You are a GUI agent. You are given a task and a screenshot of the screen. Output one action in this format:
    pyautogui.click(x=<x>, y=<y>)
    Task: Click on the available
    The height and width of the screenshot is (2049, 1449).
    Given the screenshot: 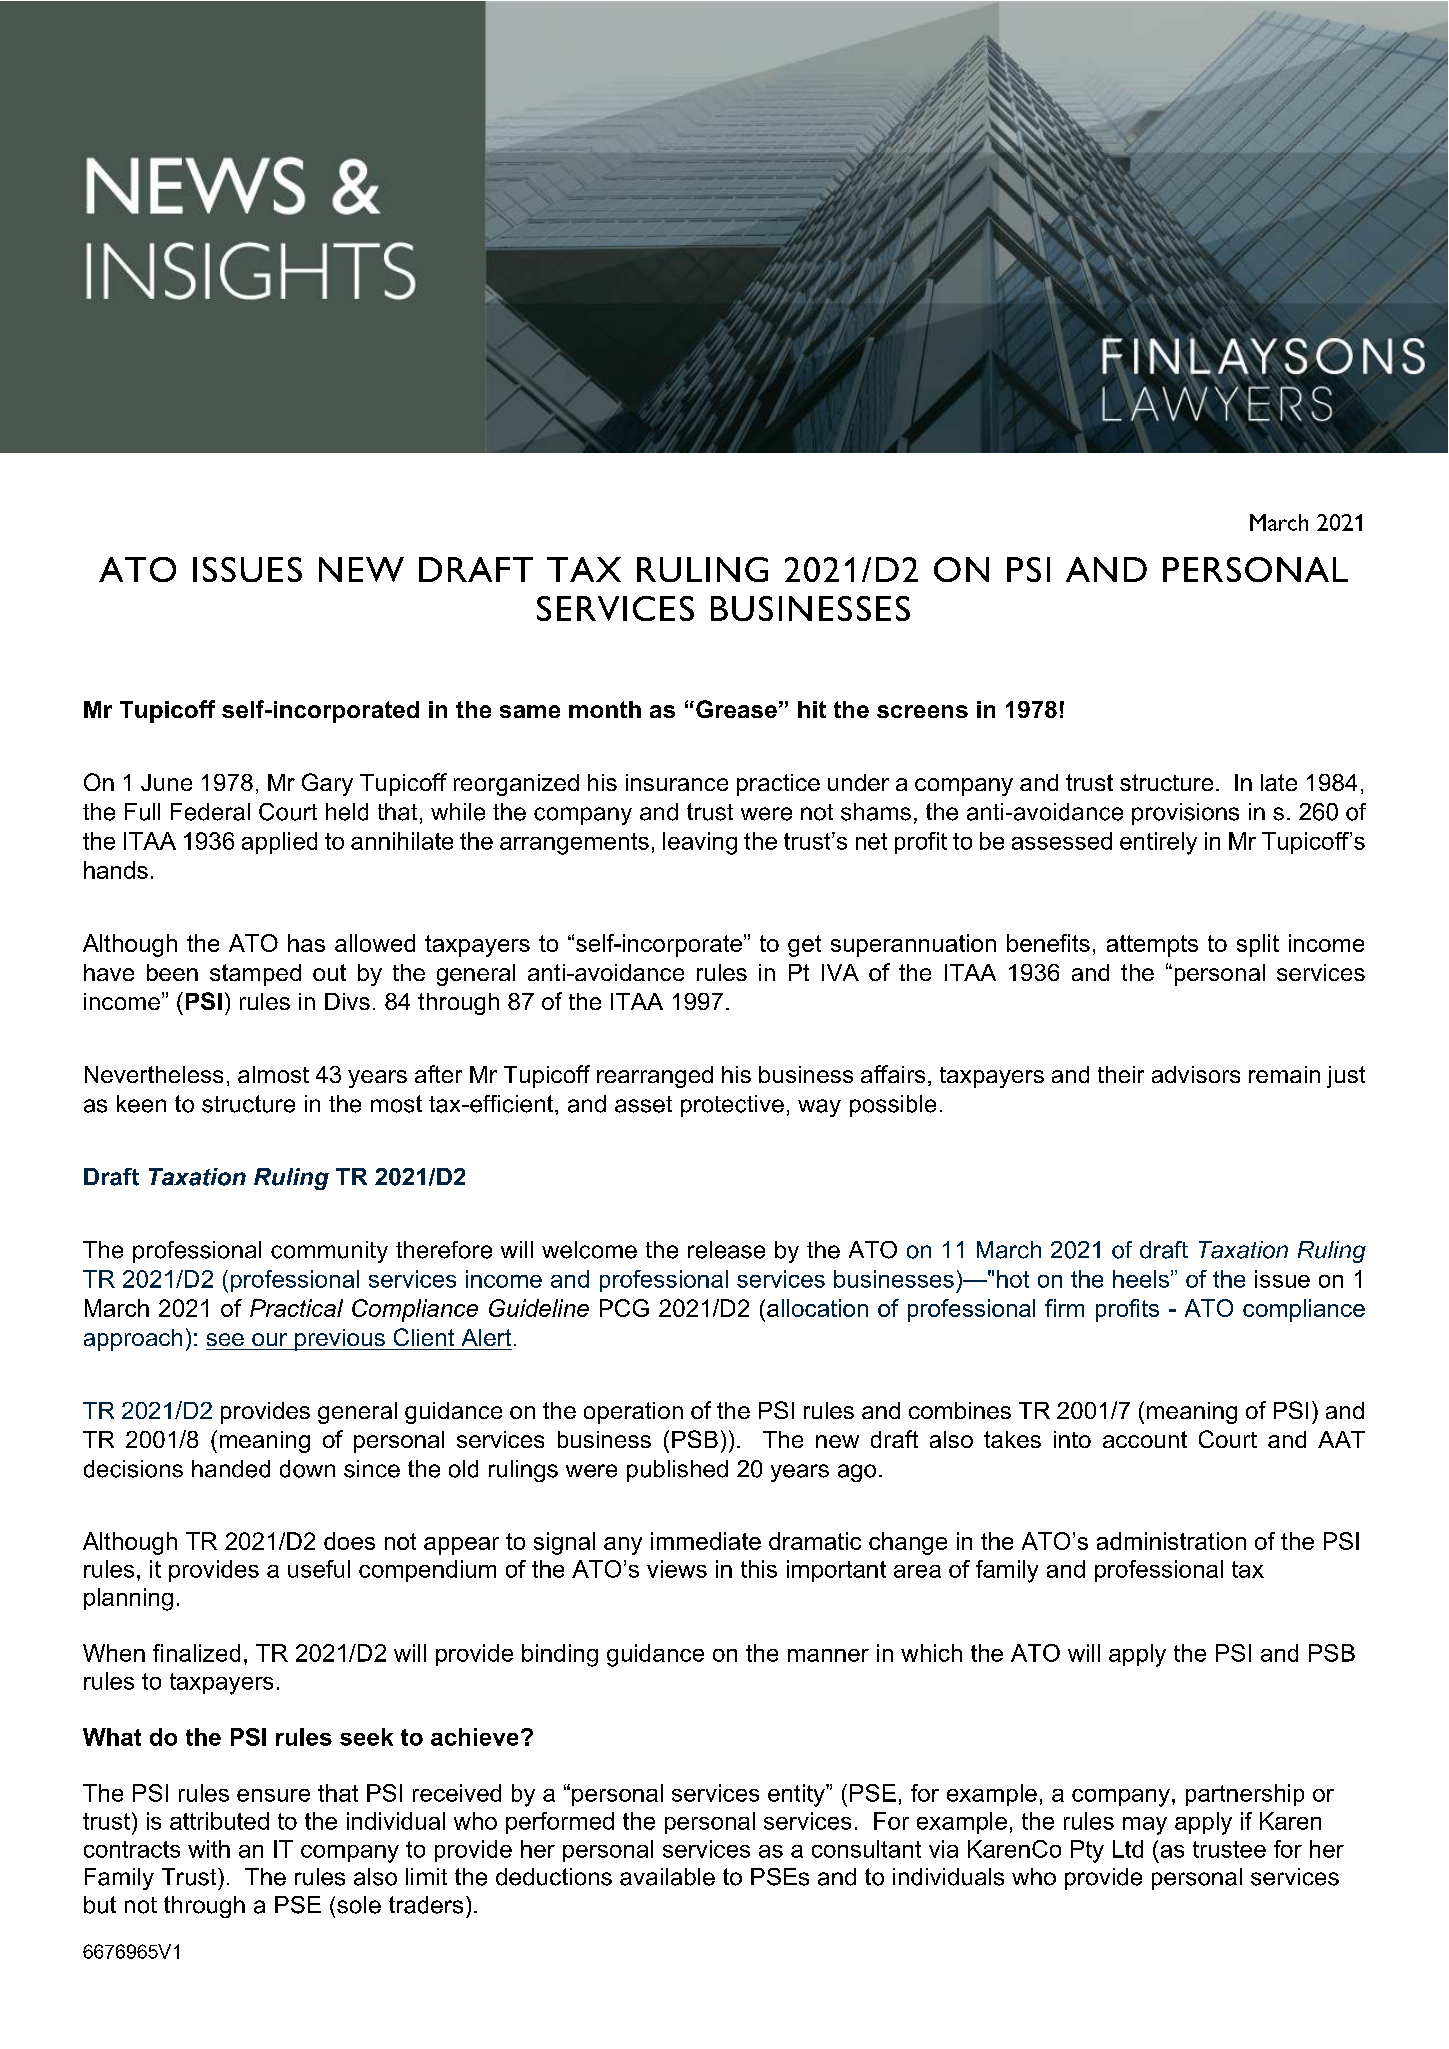 What is the action you would take?
    pyautogui.click(x=667, y=1877)
